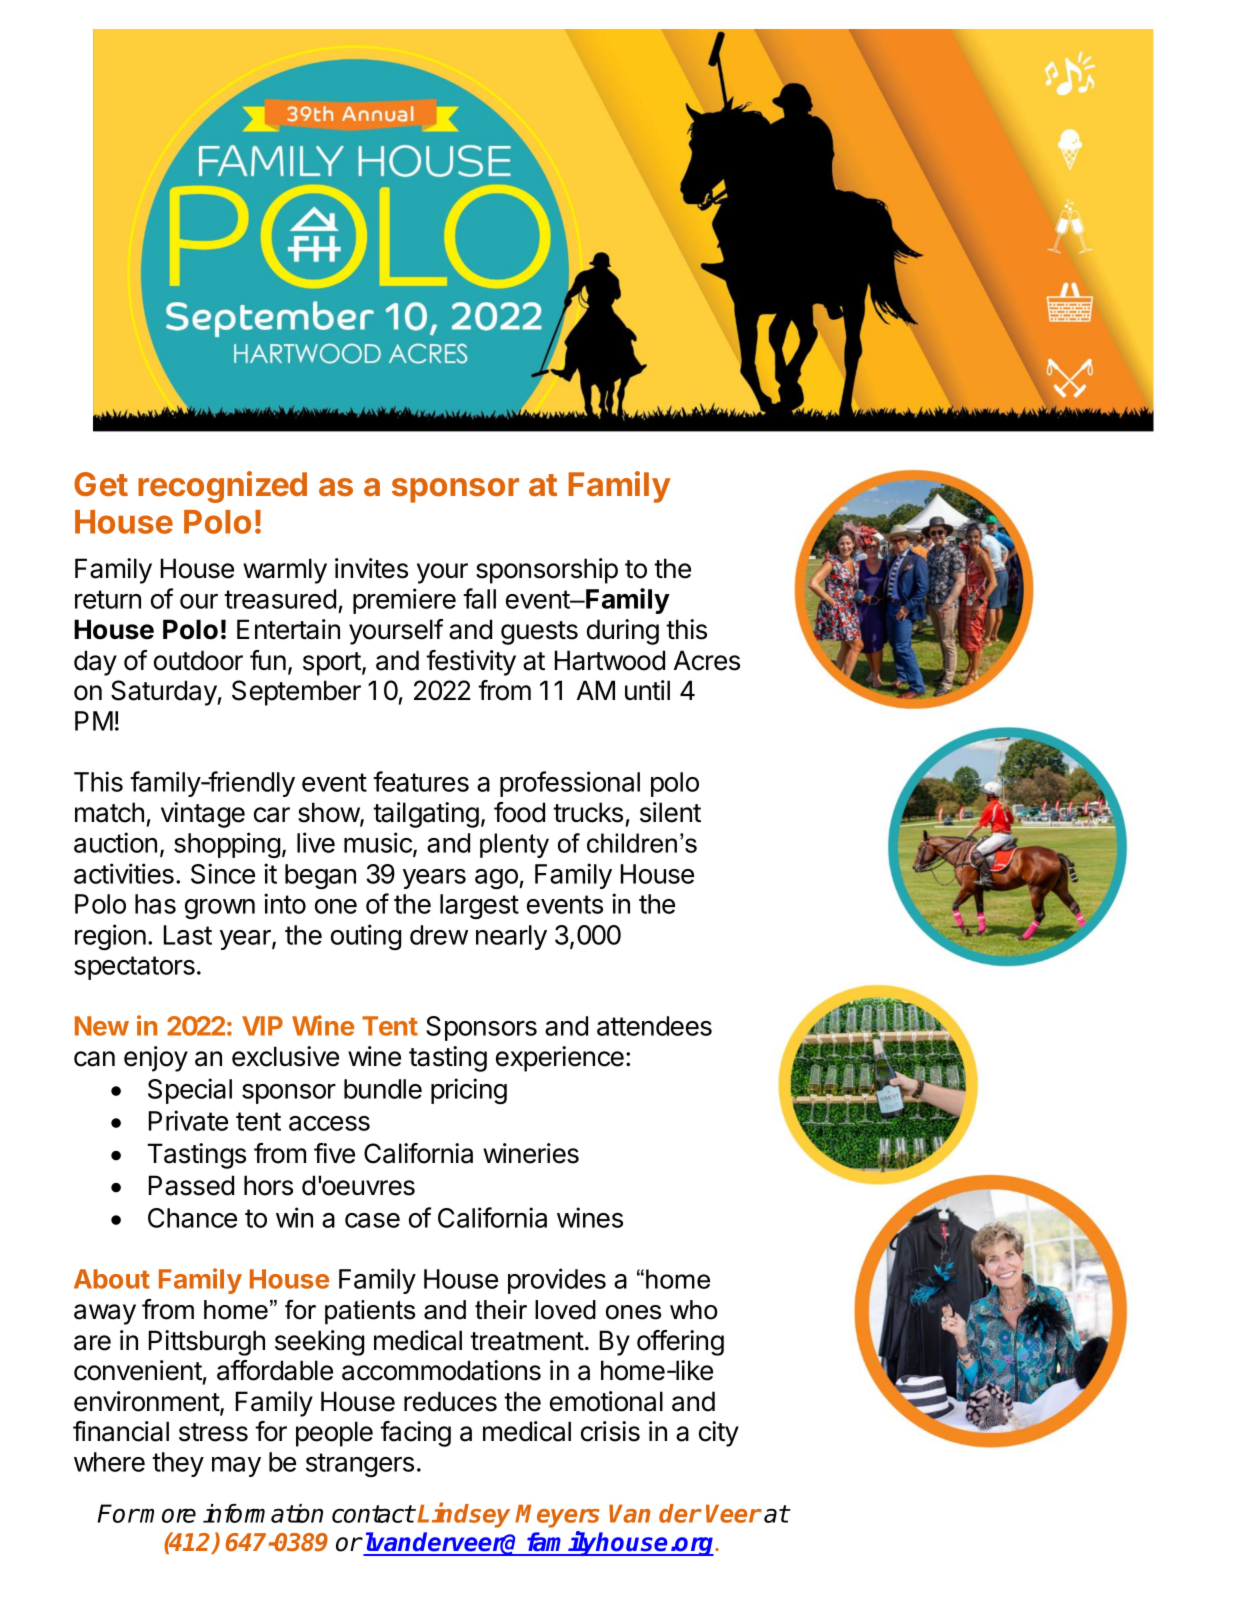 The width and height of the screenshot is (1248, 1616). What do you see at coordinates (670, 812) in the screenshot?
I see `silent` at bounding box center [670, 812].
